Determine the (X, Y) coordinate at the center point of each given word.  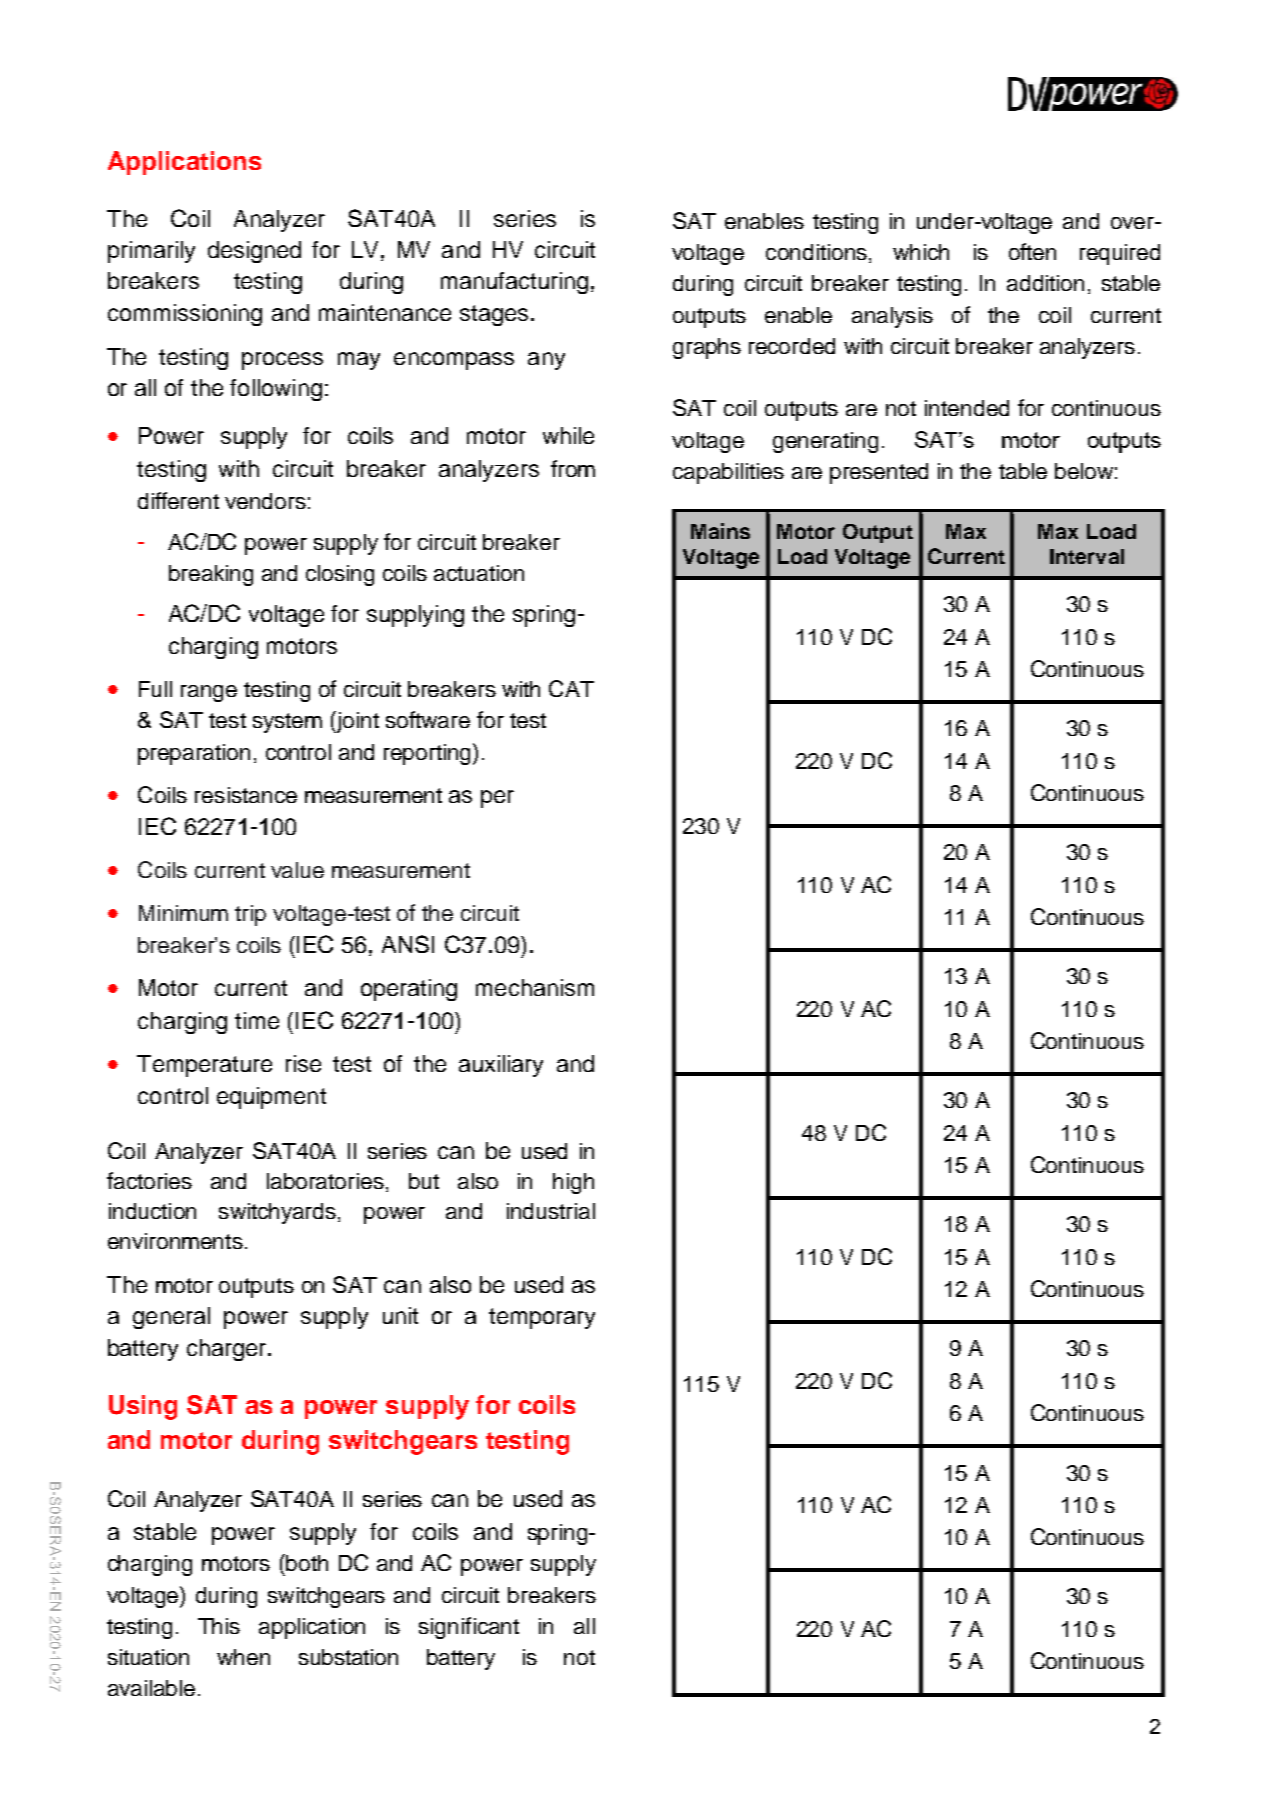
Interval (1087, 556)
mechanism (535, 987)
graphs (707, 348)
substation (348, 1657)
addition (1045, 283)
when (243, 1657)
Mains (720, 531)
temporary (542, 1318)
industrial (551, 1211)
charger (228, 1350)
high (573, 1183)
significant (469, 1628)
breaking (211, 575)
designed (254, 252)
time (257, 1020)
